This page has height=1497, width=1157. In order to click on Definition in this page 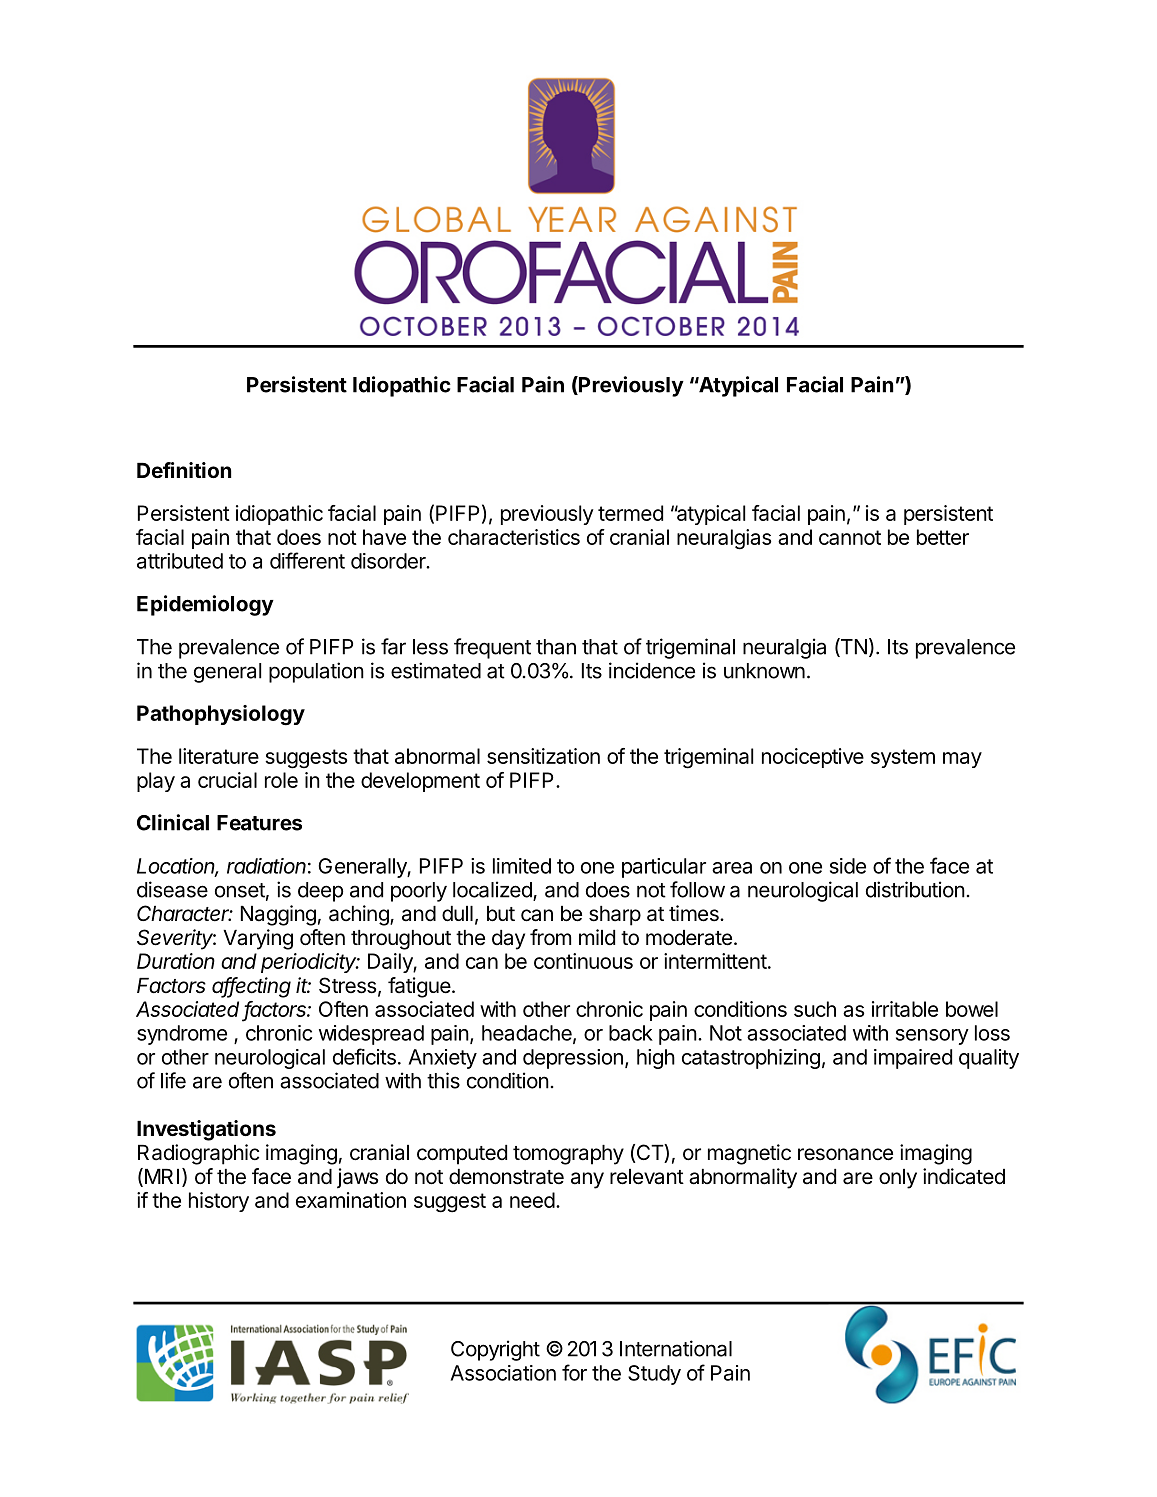, I will do `click(184, 470)`.
